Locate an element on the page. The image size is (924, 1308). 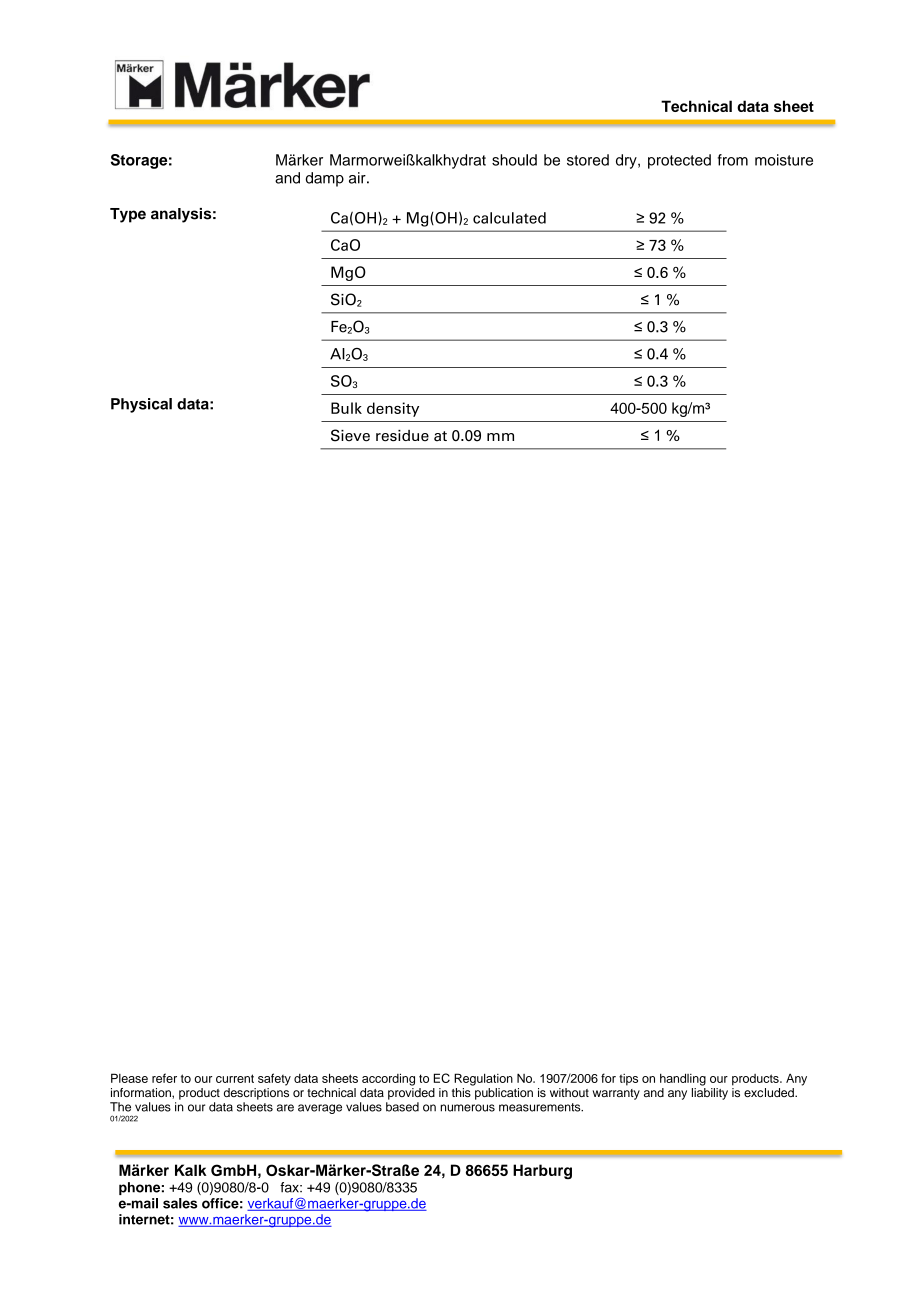
liability is located at coordinates (710, 1092).
